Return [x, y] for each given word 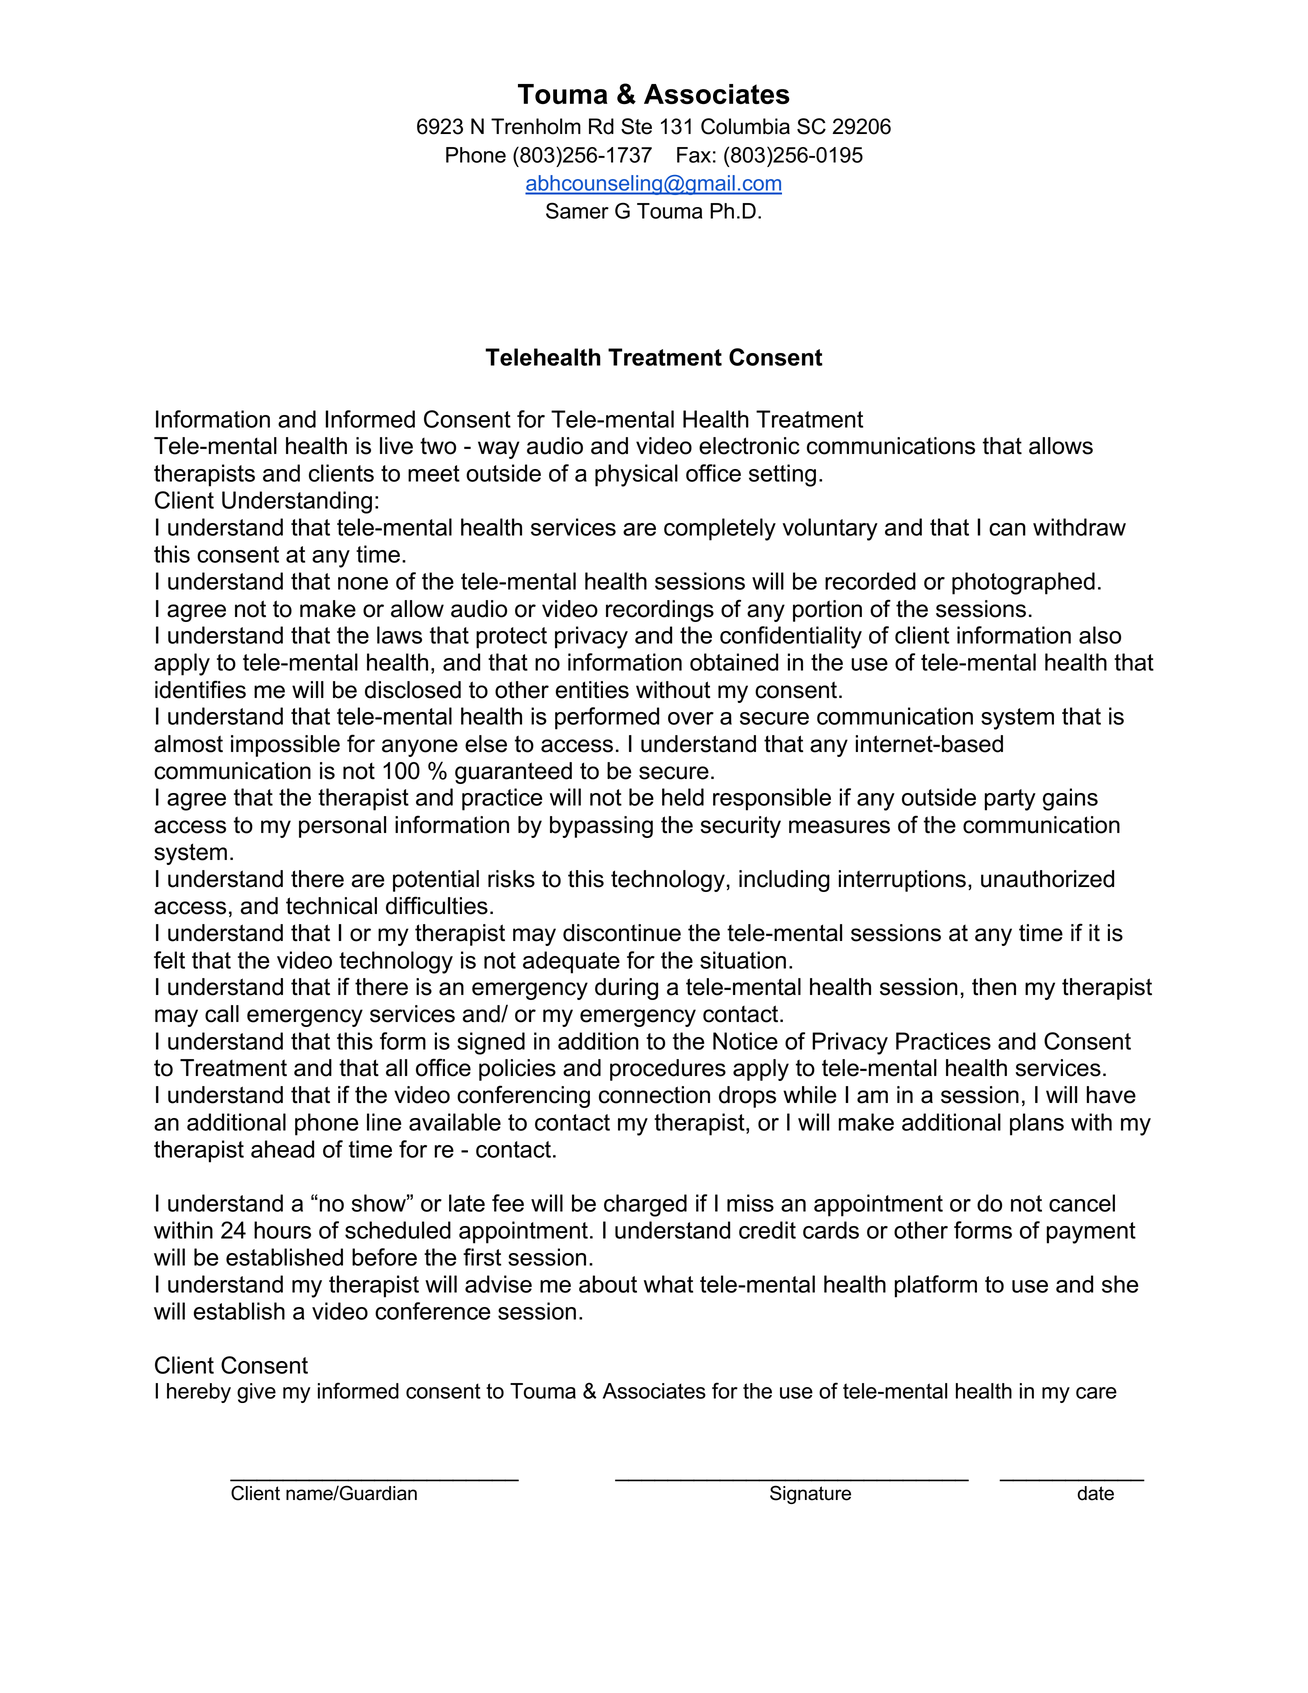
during [626, 989]
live [396, 446]
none [363, 583]
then [994, 987]
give [256, 1393]
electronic [749, 446]
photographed [1023, 583]
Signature [810, 1494]
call [222, 1014]
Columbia [745, 126]
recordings [660, 611]
